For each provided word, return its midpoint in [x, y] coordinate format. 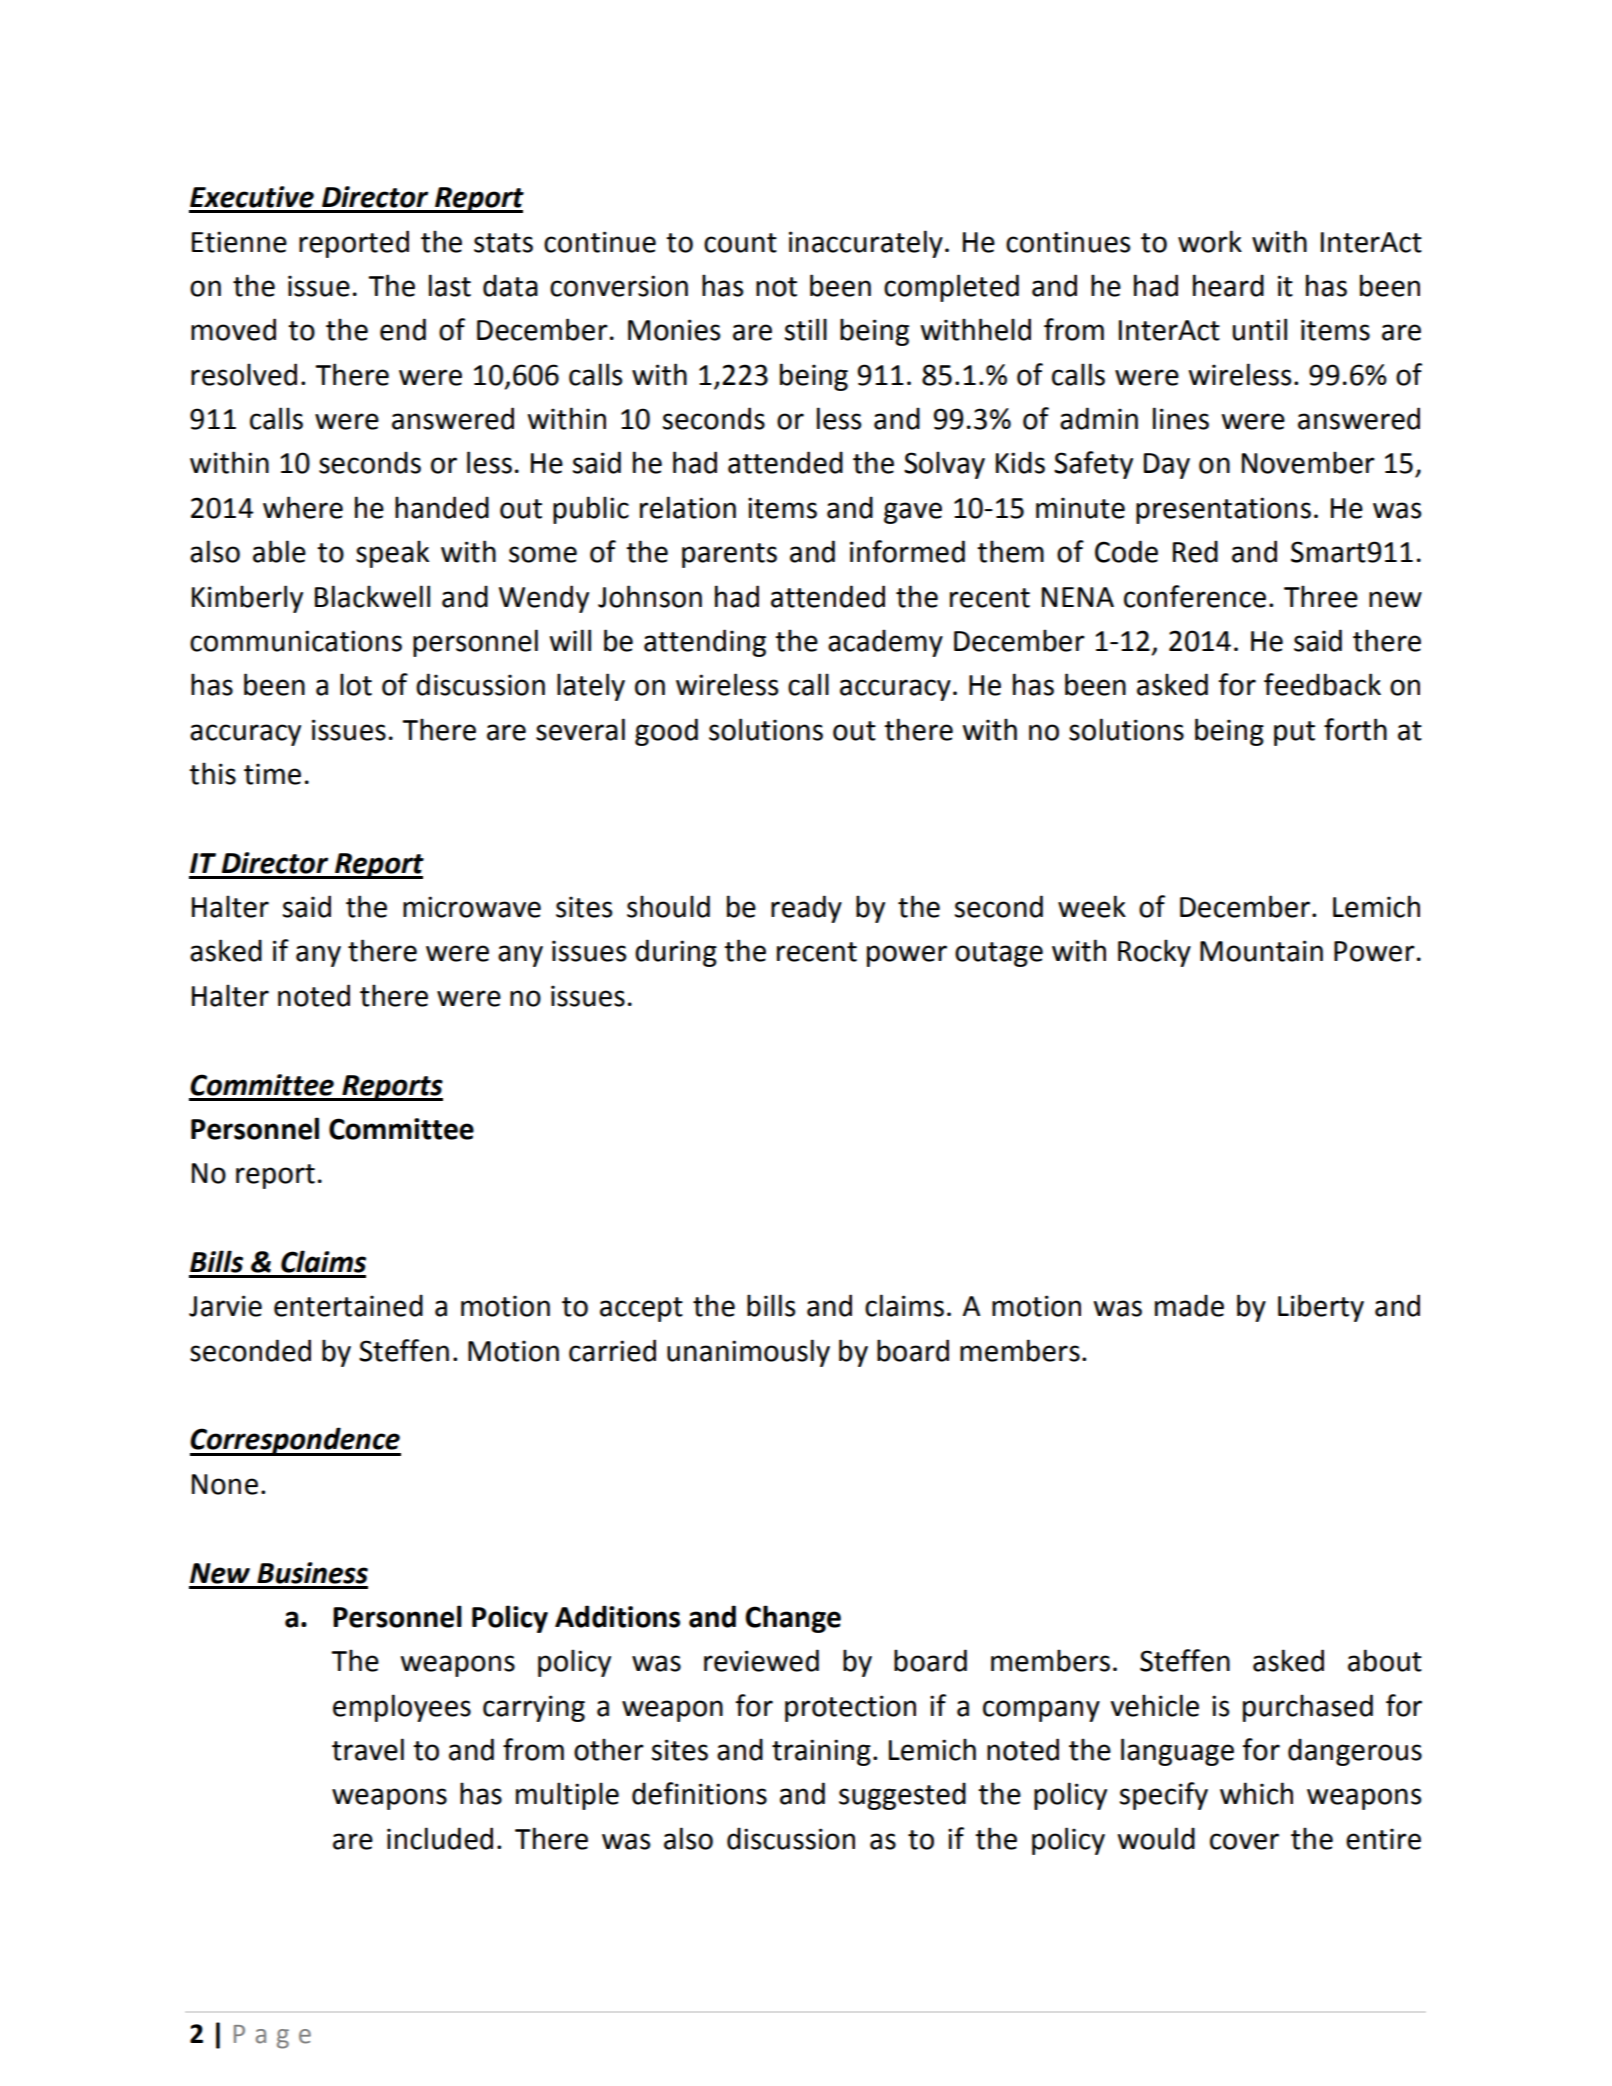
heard [1228, 285]
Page [272, 2037]
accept [641, 1309]
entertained [348, 1305]
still [806, 329]
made [1189, 1305]
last [450, 285]
